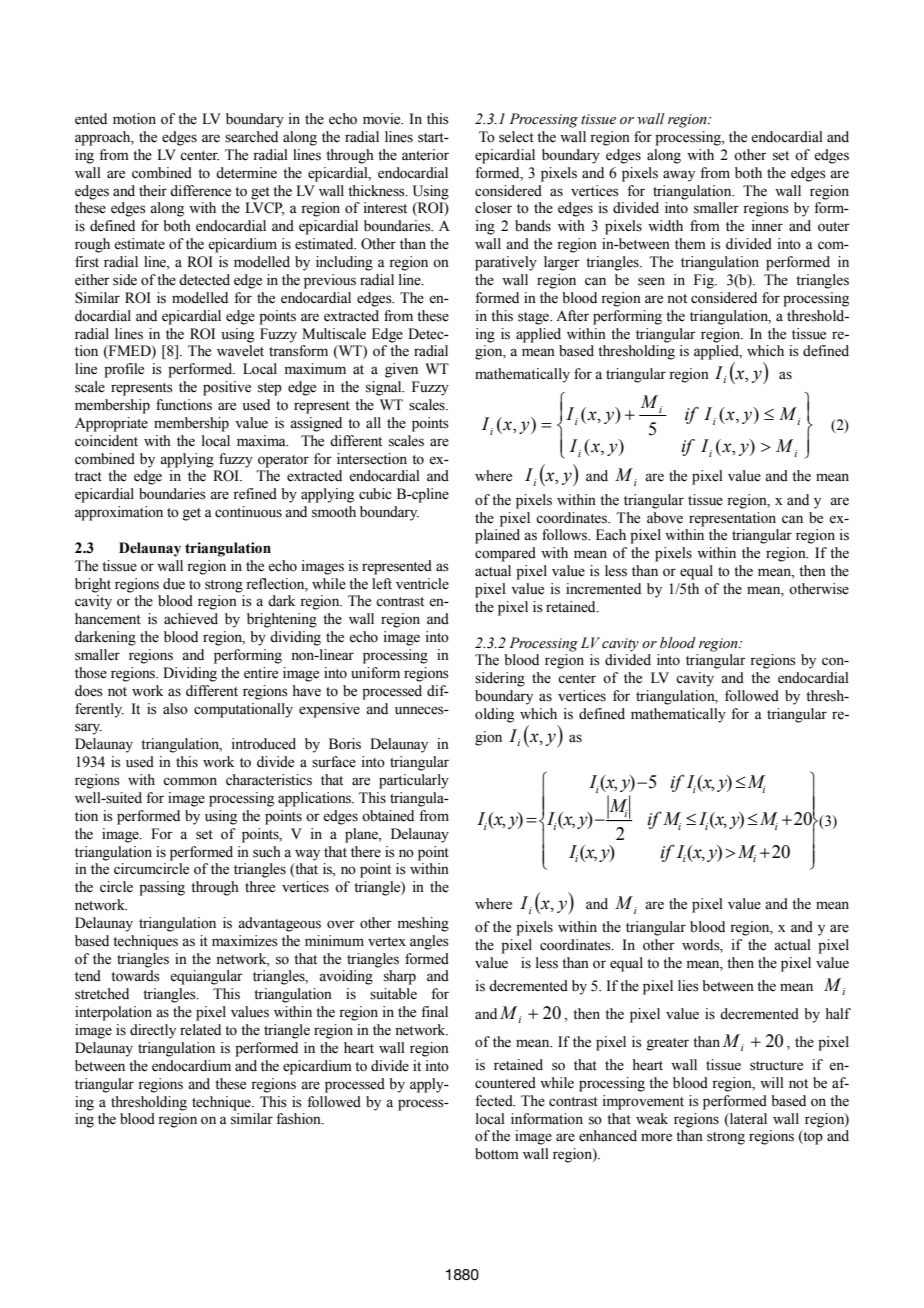 Image resolution: width=924 pixels, height=1308 pixels. What do you see at coordinates (688, 986) in the screenshot?
I see `lies` at bounding box center [688, 986].
